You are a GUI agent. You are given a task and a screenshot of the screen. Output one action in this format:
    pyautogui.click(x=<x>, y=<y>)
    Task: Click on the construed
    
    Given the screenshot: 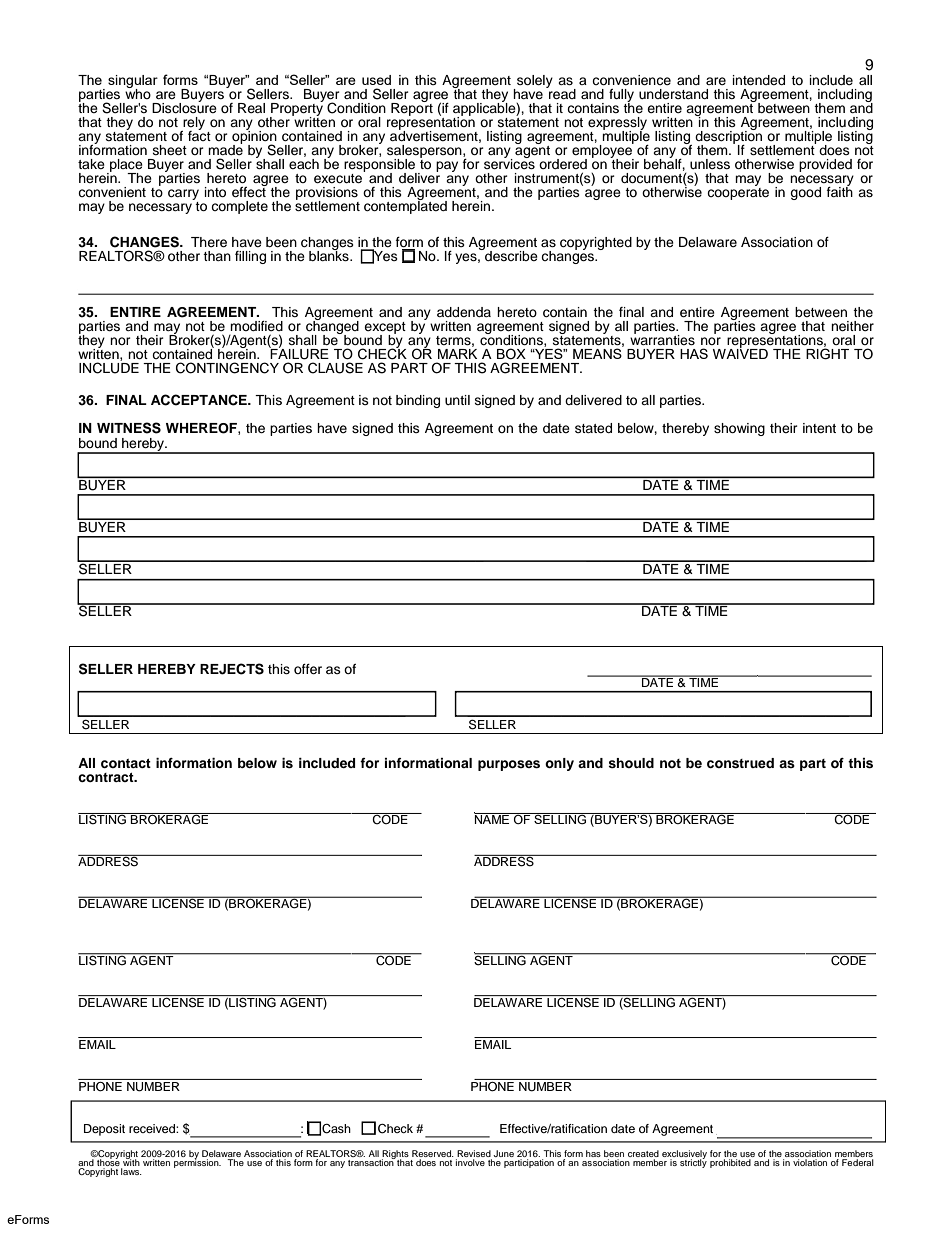 What is the action you would take?
    pyautogui.click(x=740, y=763)
